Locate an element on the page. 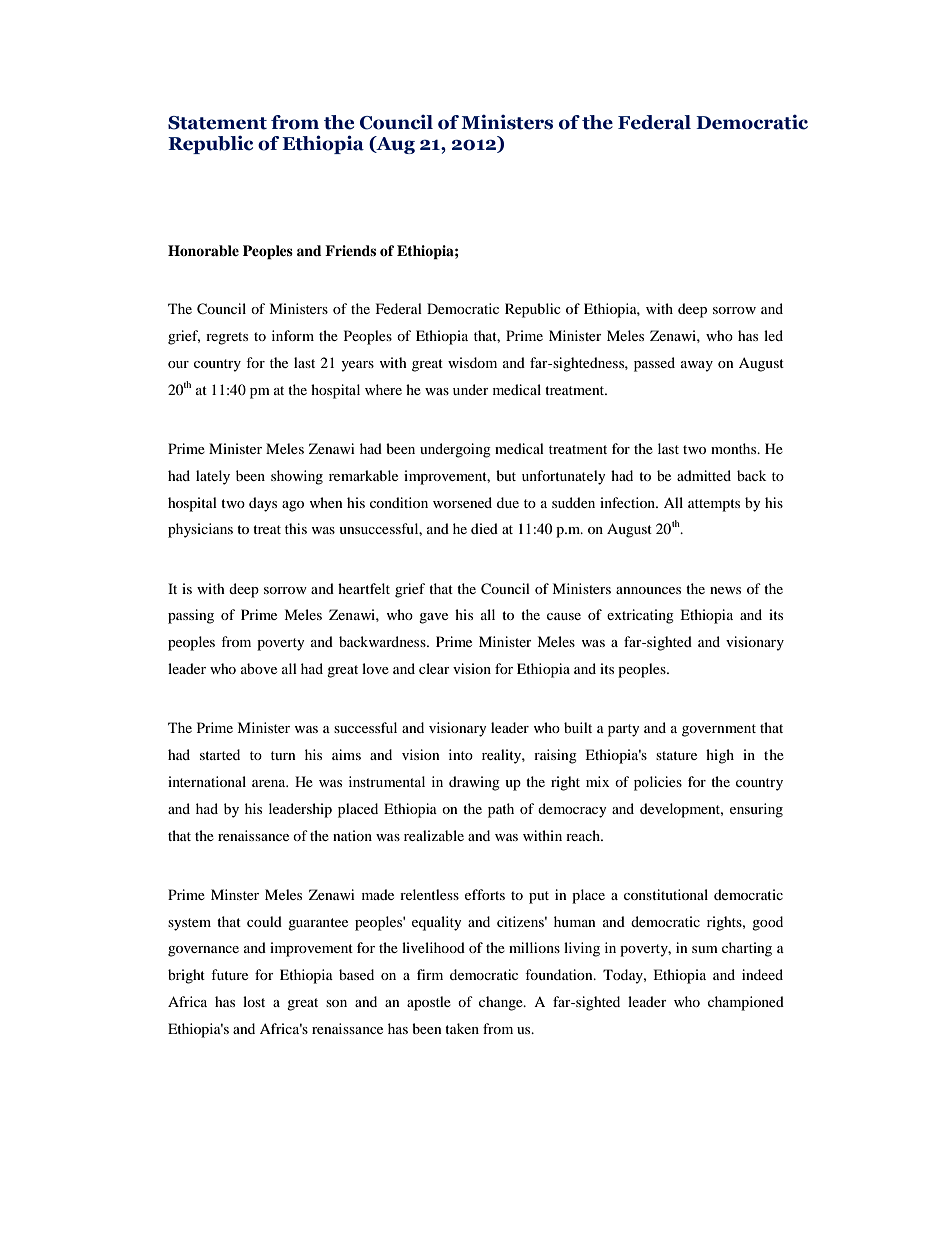 This document has width=952, height=1233. news is located at coordinates (725, 590).
